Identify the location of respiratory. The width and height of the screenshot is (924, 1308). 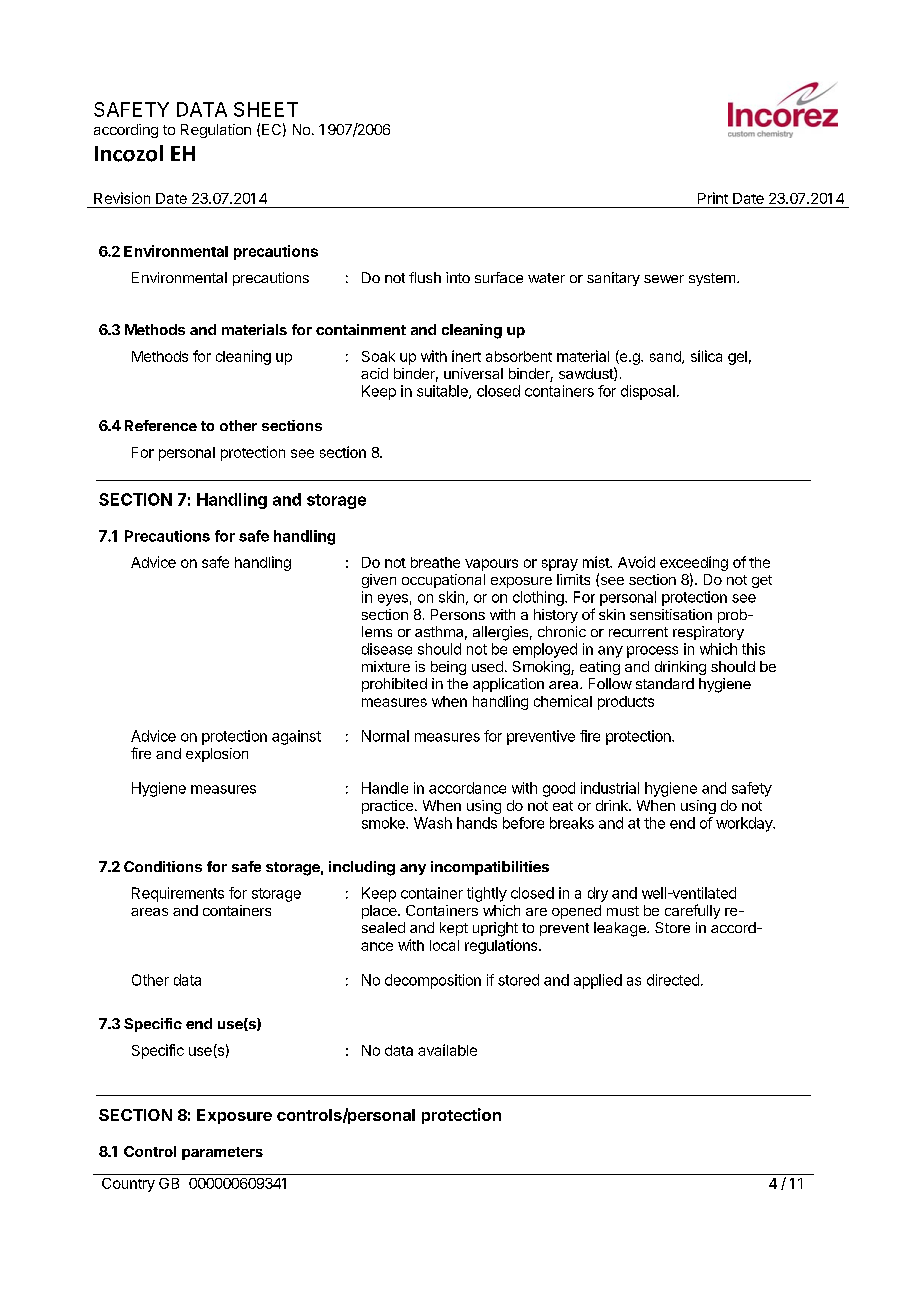
(708, 633).
